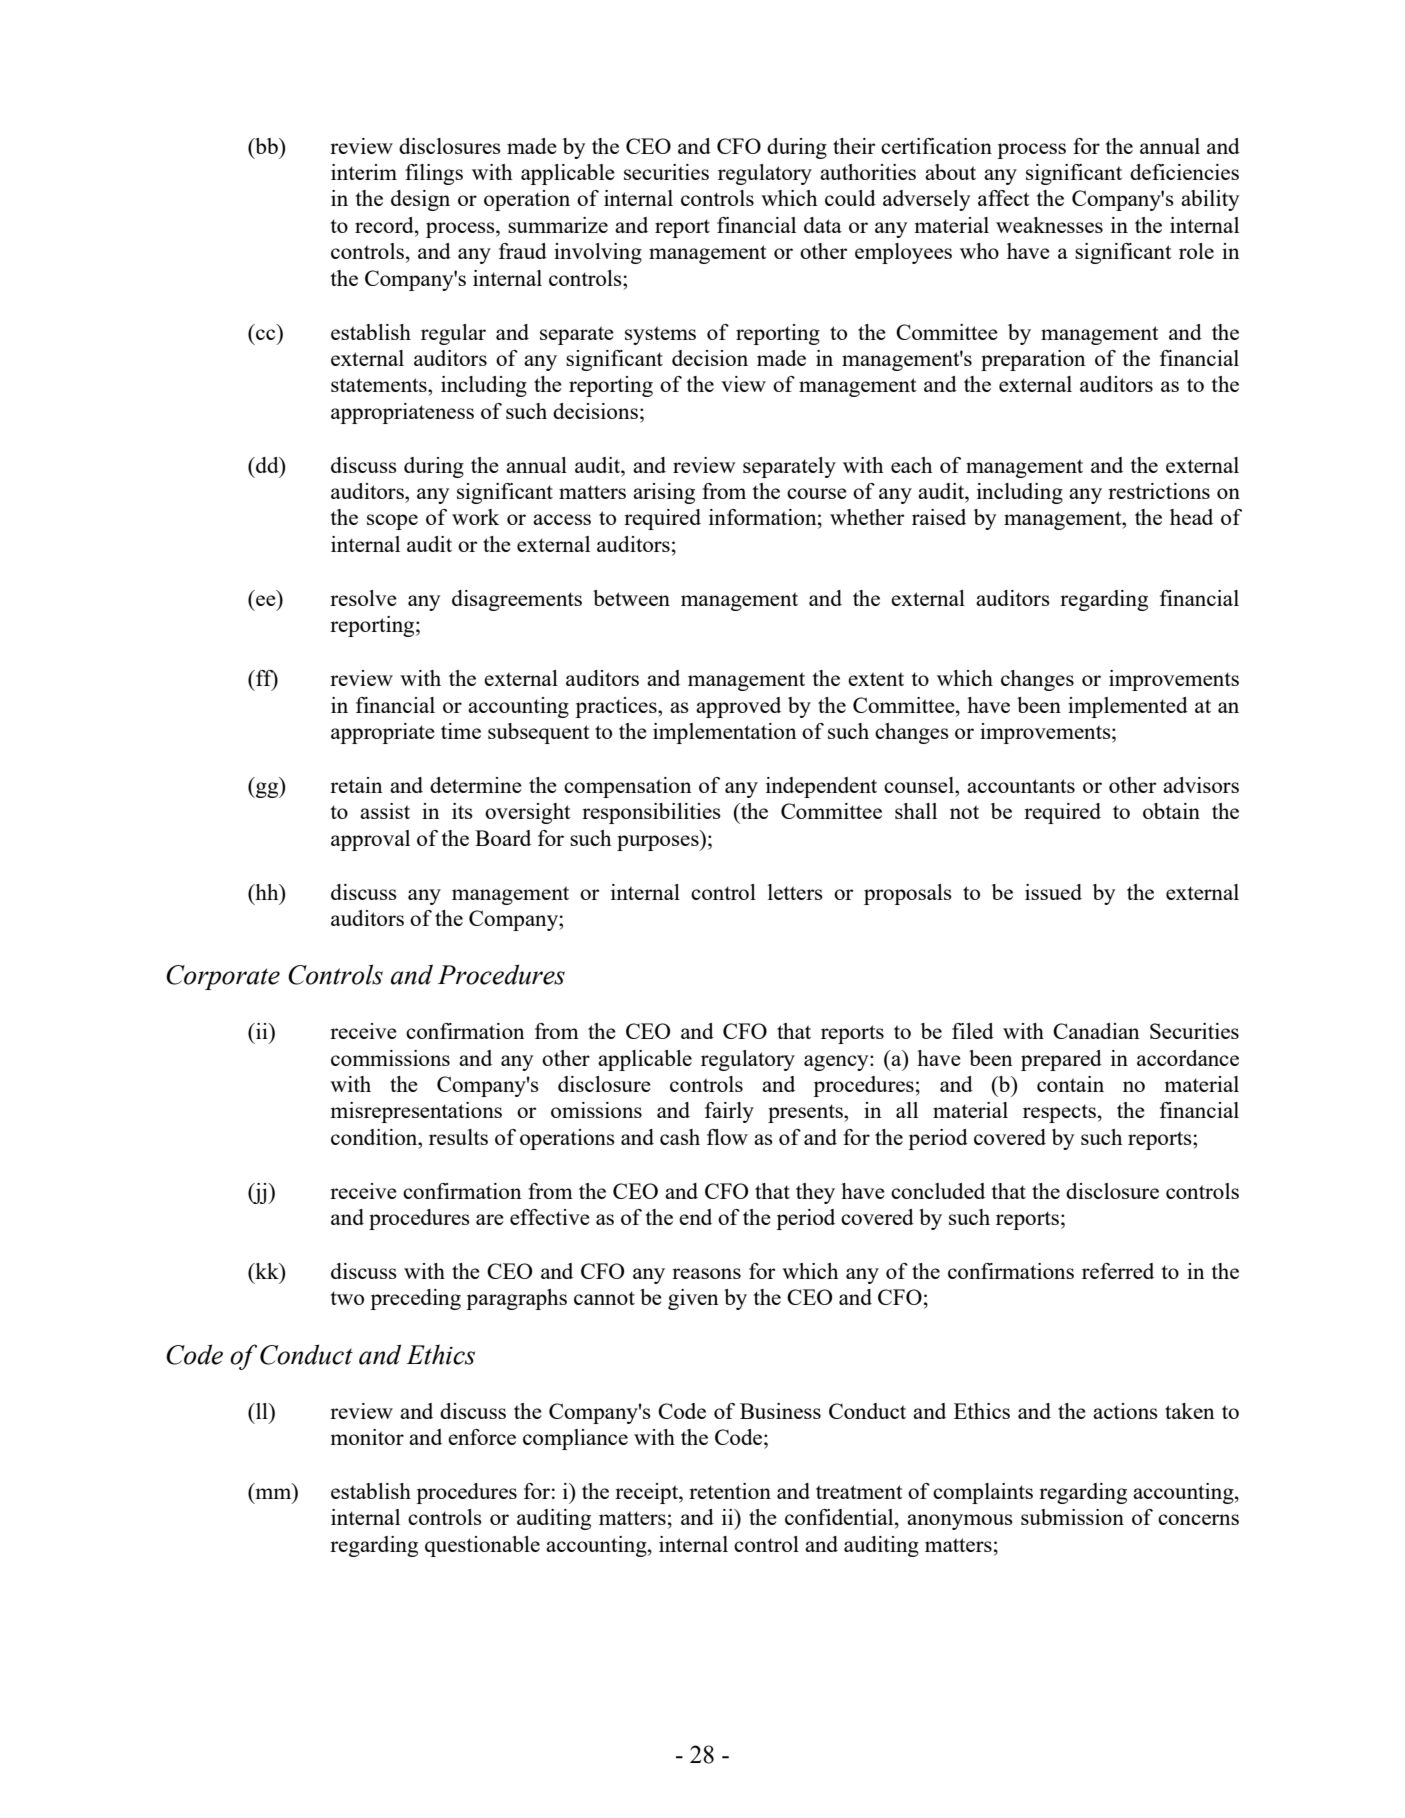 This screenshot has height=1818, width=1405. Describe the element at coordinates (364, 172) in the screenshot. I see `interim` at that location.
